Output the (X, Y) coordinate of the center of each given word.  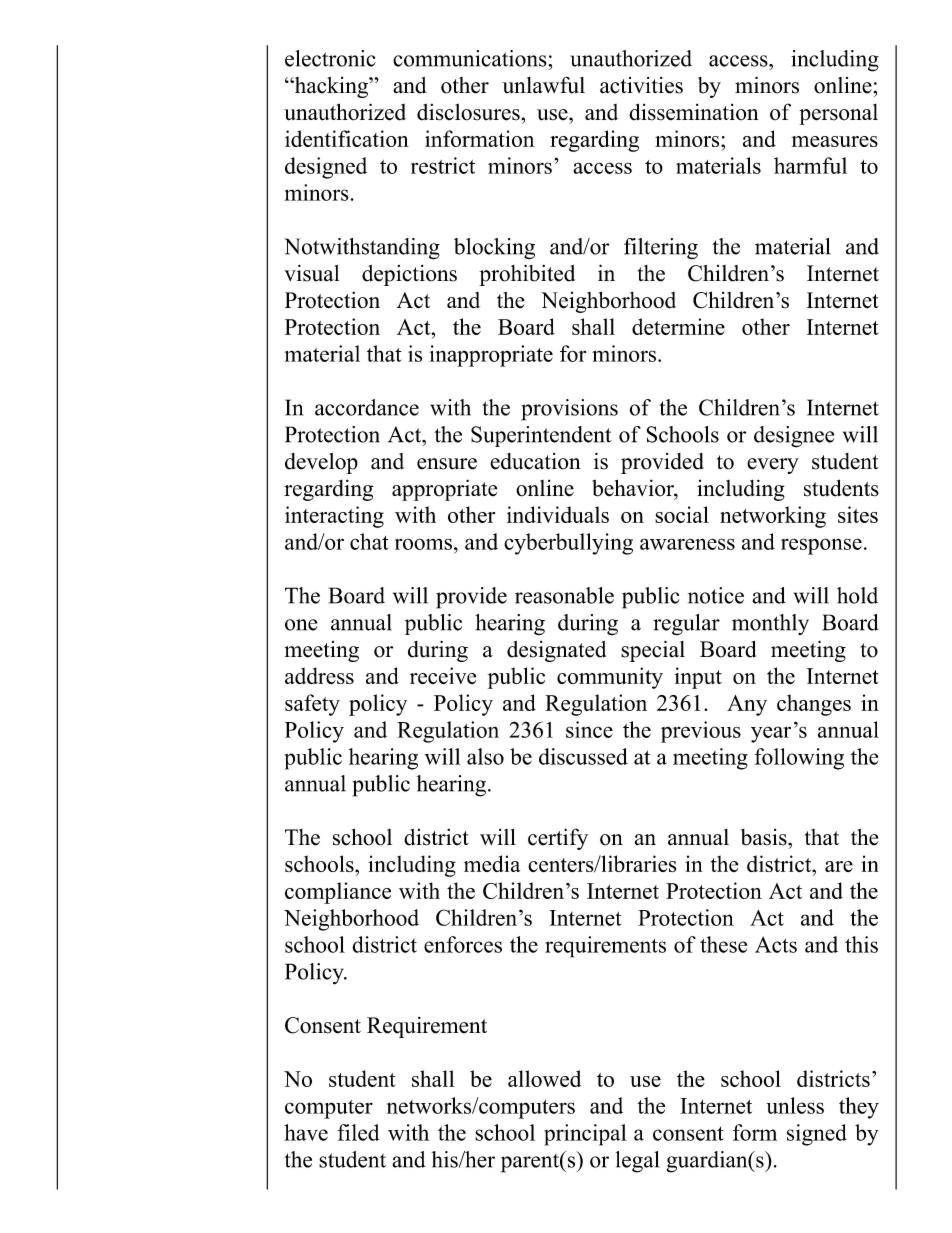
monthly (770, 624)
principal (585, 1135)
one (301, 625)
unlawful (543, 85)
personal (839, 114)
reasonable (564, 595)
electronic (330, 58)
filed (359, 1132)
